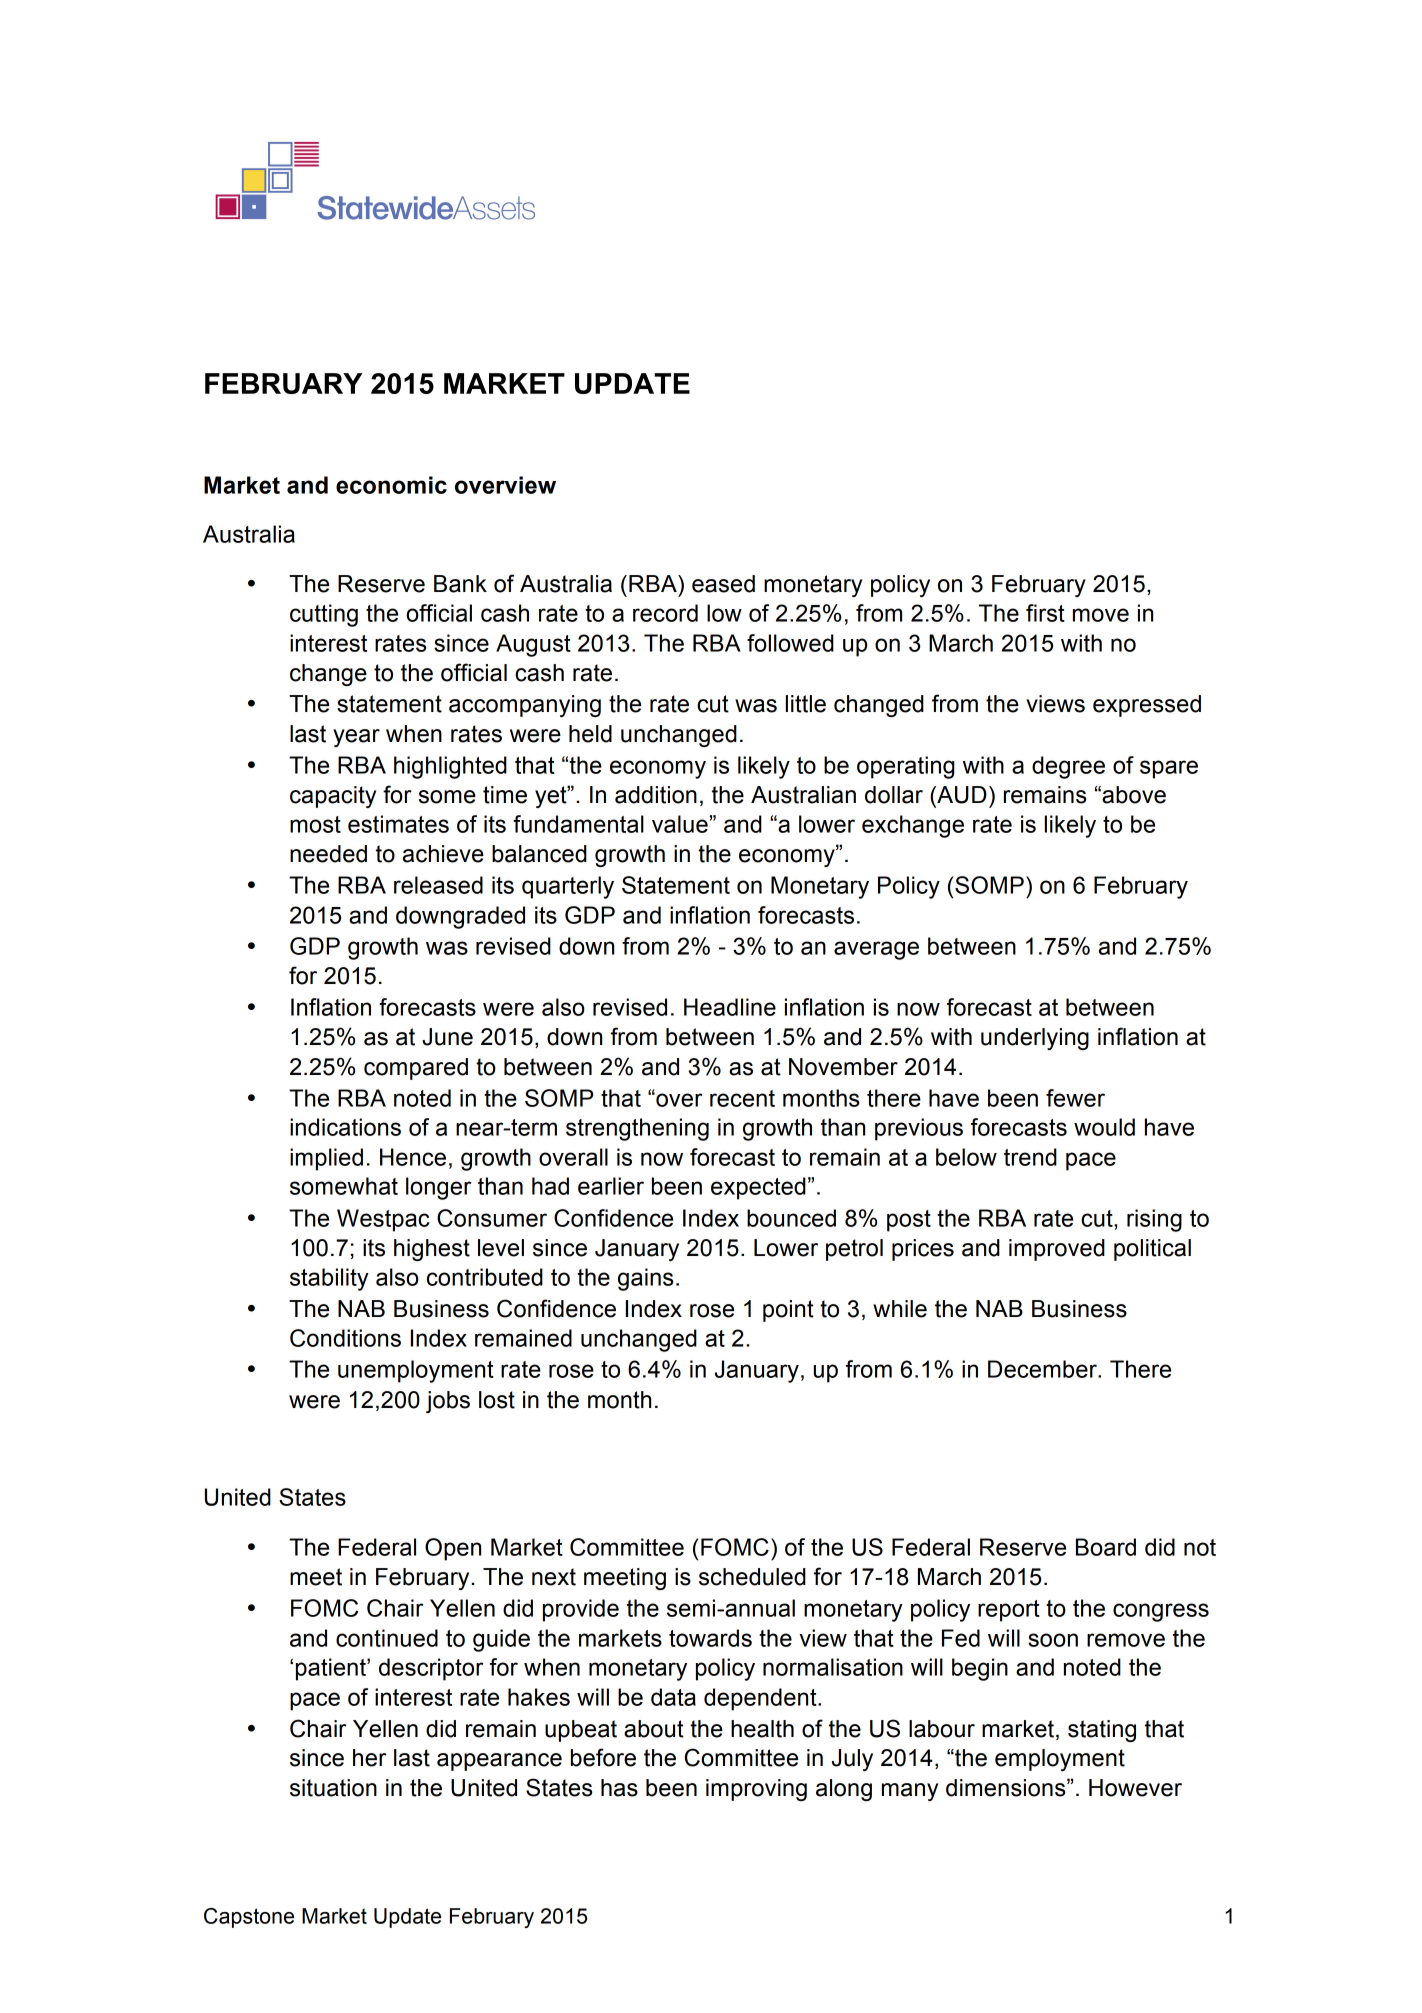  Describe the element at coordinates (1057, 1250) in the document. I see `improved` at that location.
